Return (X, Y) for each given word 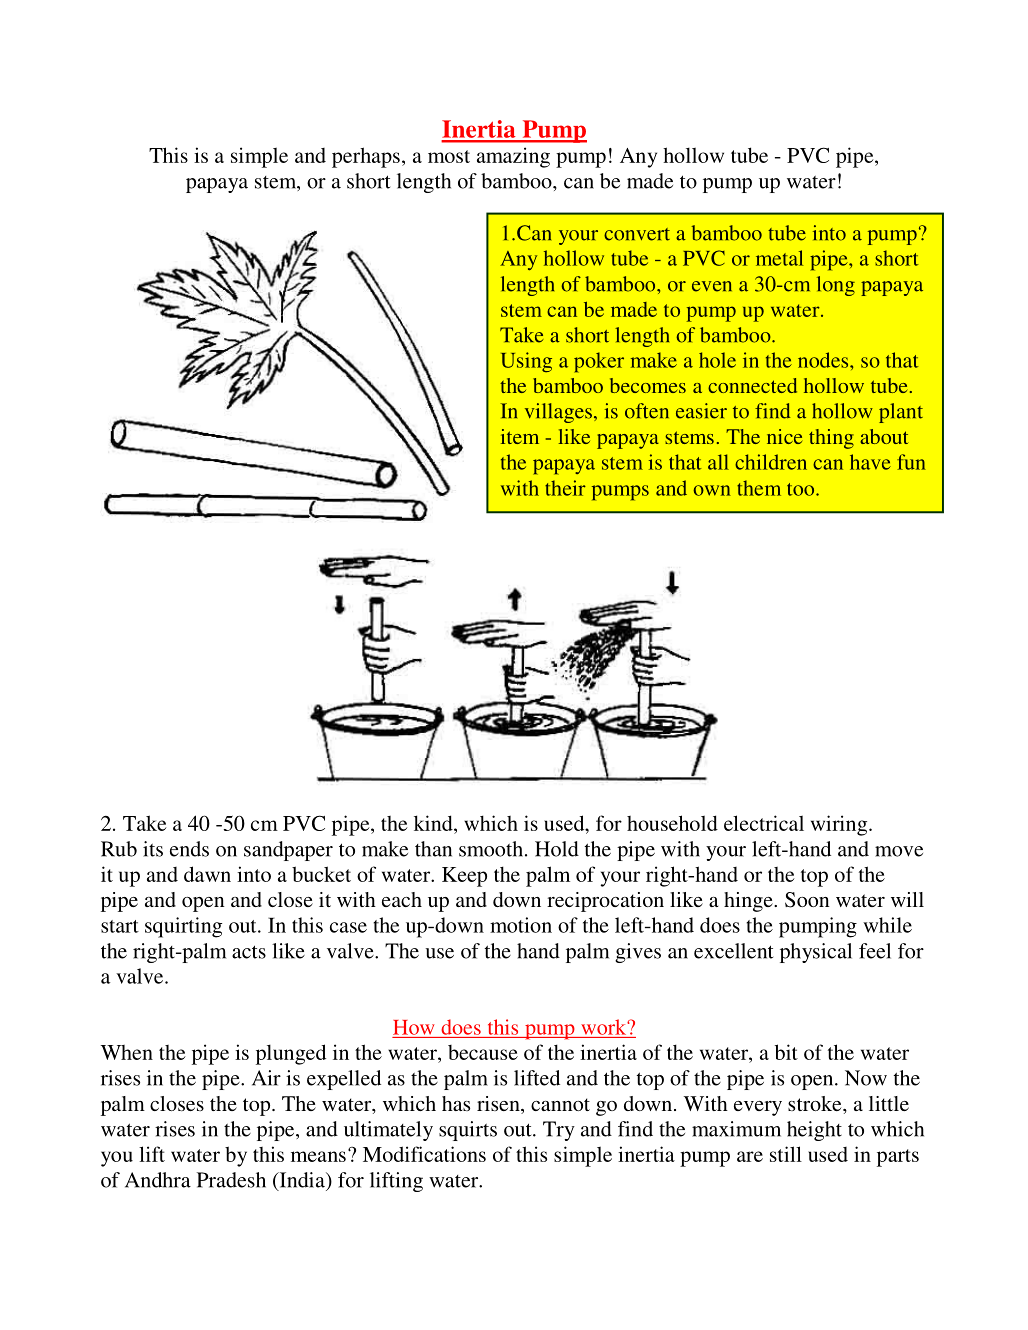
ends (189, 849)
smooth (491, 849)
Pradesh (231, 1180)
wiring (840, 825)
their (565, 488)
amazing (513, 157)
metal (779, 258)
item (520, 436)
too (802, 489)
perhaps (366, 157)
